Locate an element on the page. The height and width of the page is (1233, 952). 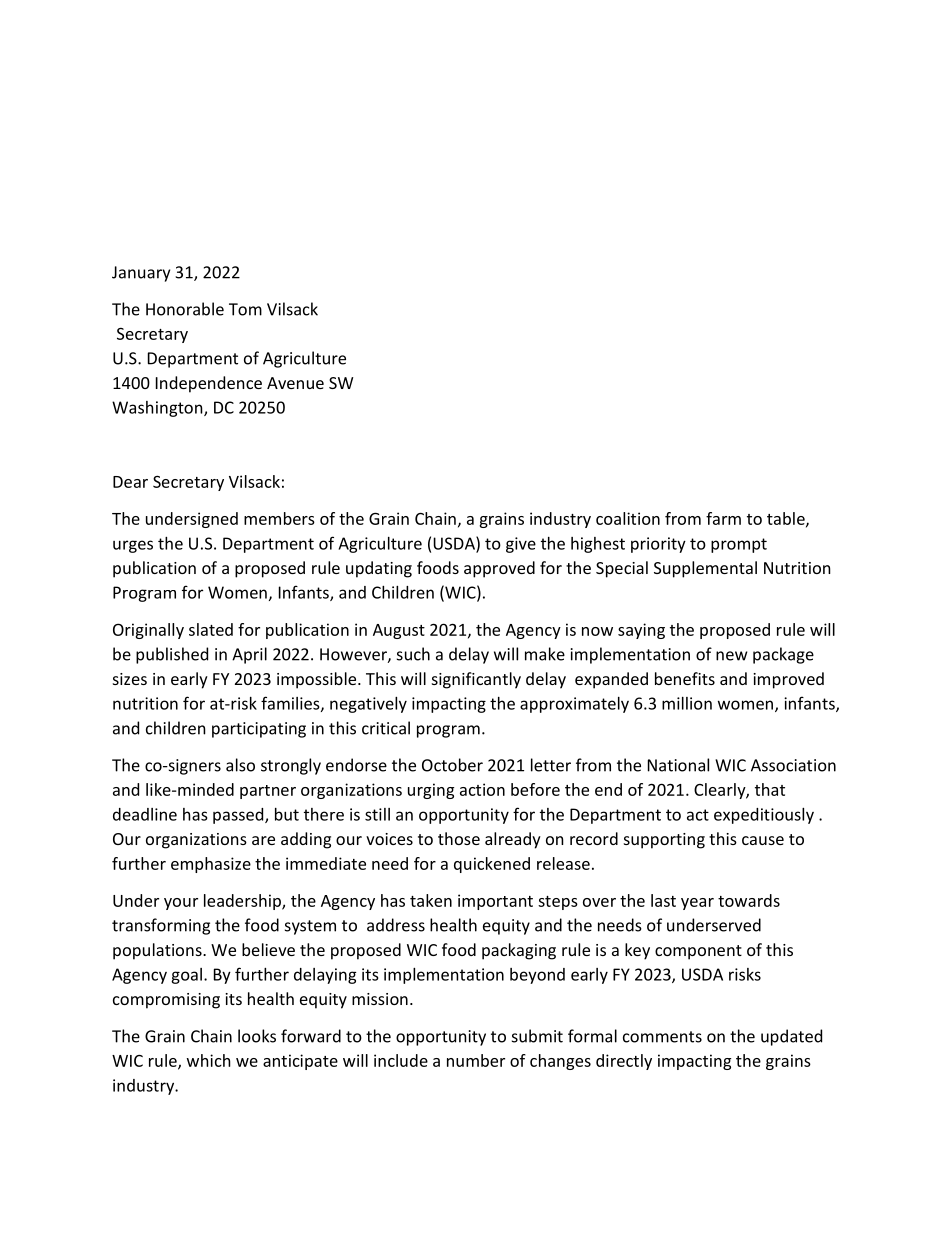
comments is located at coordinates (662, 1037).
